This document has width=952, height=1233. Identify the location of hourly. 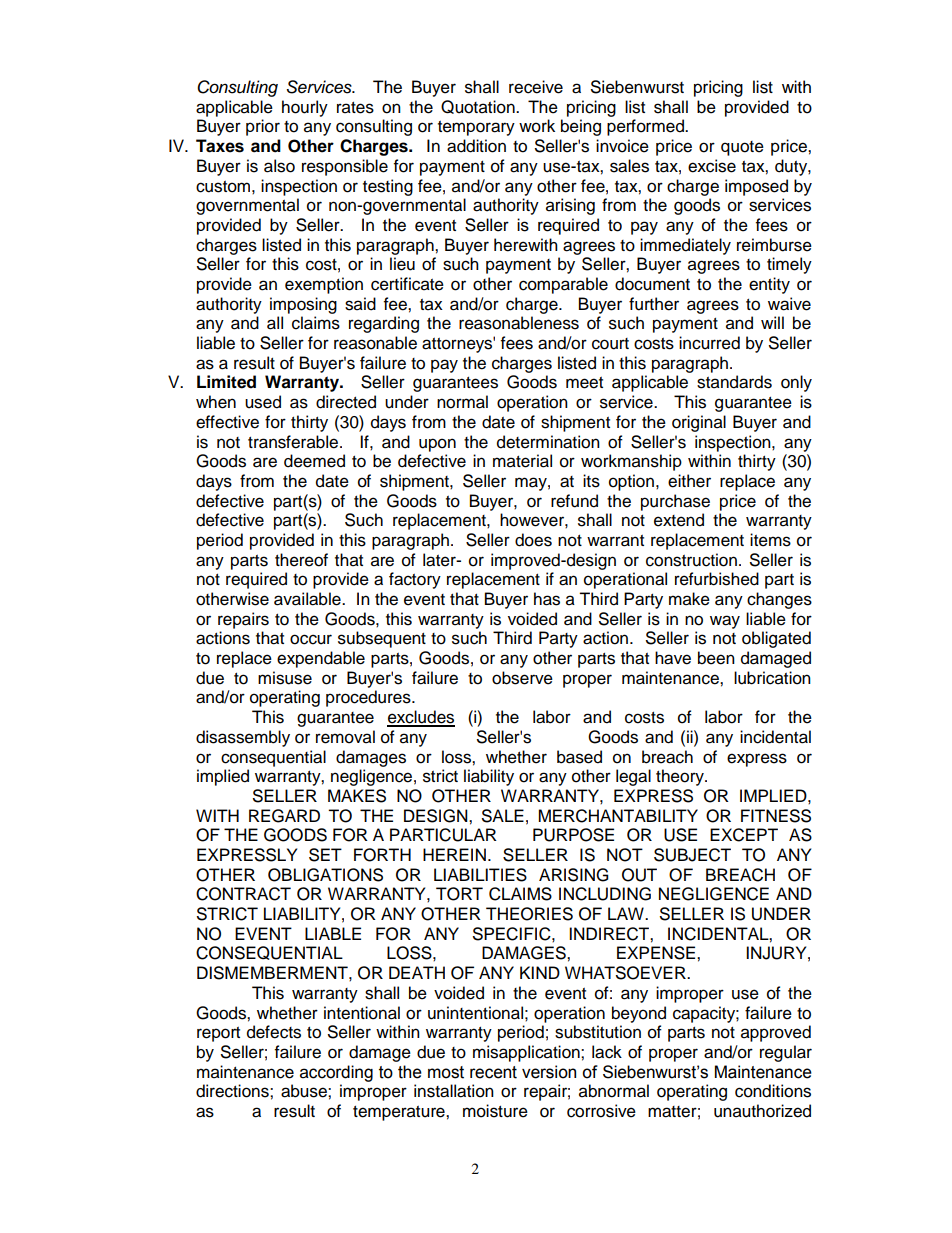
(305, 108).
